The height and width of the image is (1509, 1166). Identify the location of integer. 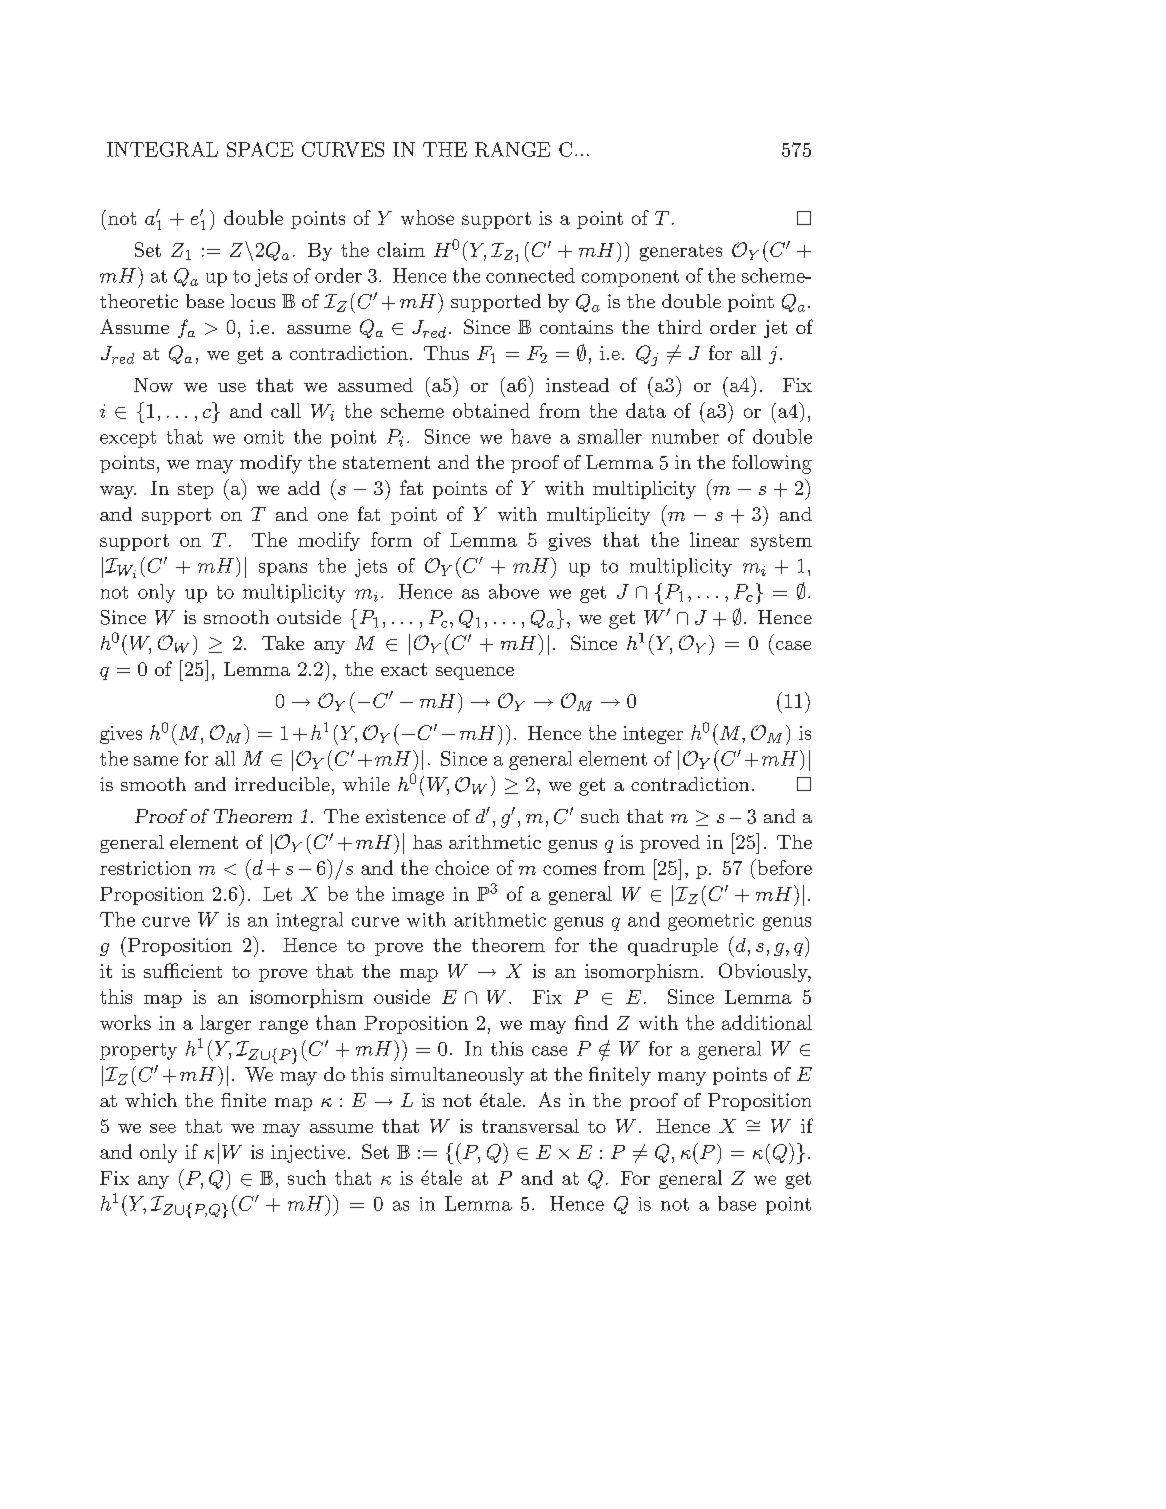
(653, 735).
